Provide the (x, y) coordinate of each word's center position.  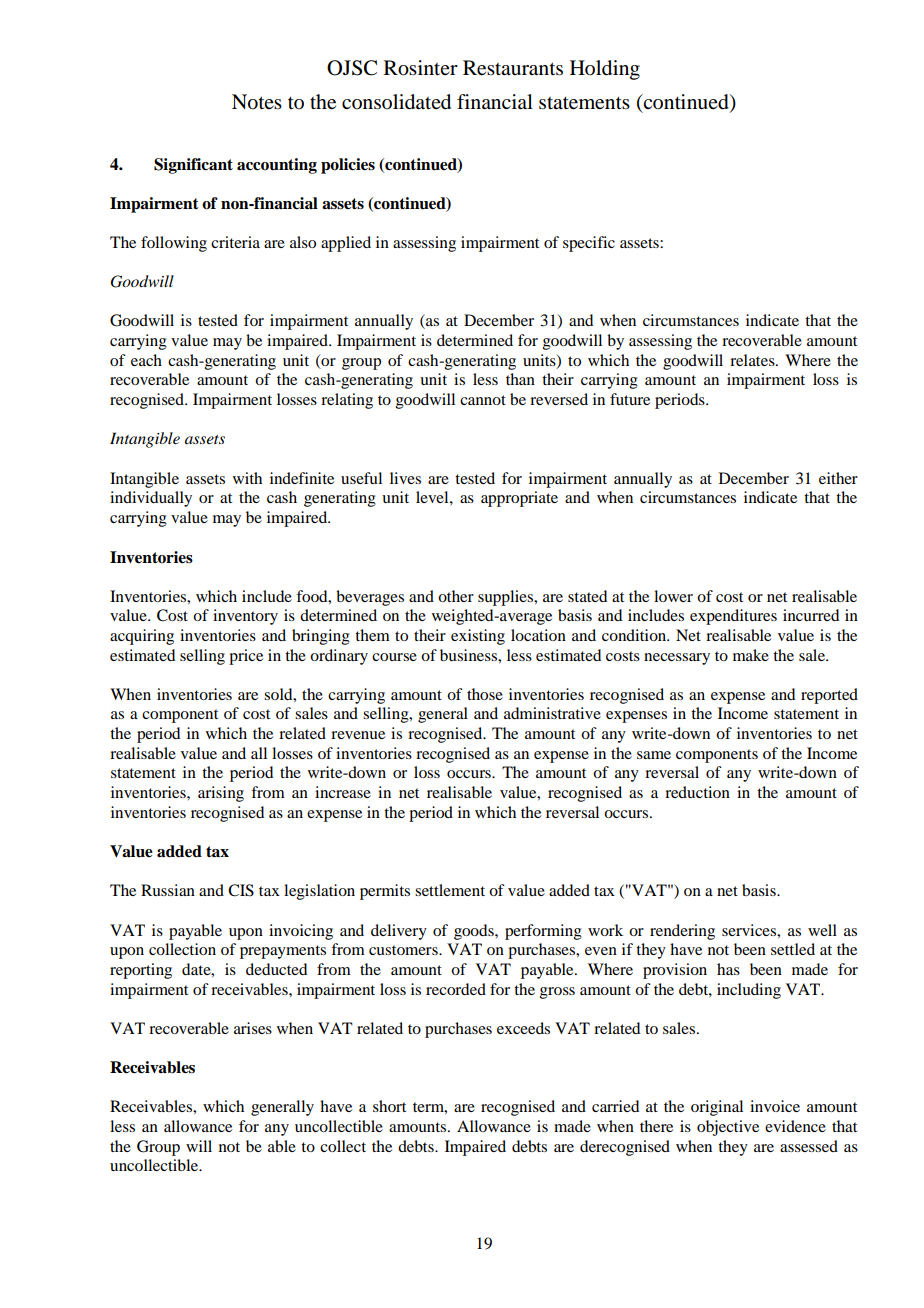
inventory (245, 617)
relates (753, 360)
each (146, 360)
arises (253, 1028)
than (520, 379)
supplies (507, 598)
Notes (257, 102)
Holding (605, 70)
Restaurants (513, 68)
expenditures (733, 617)
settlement (450, 890)
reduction (697, 792)
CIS (241, 890)
